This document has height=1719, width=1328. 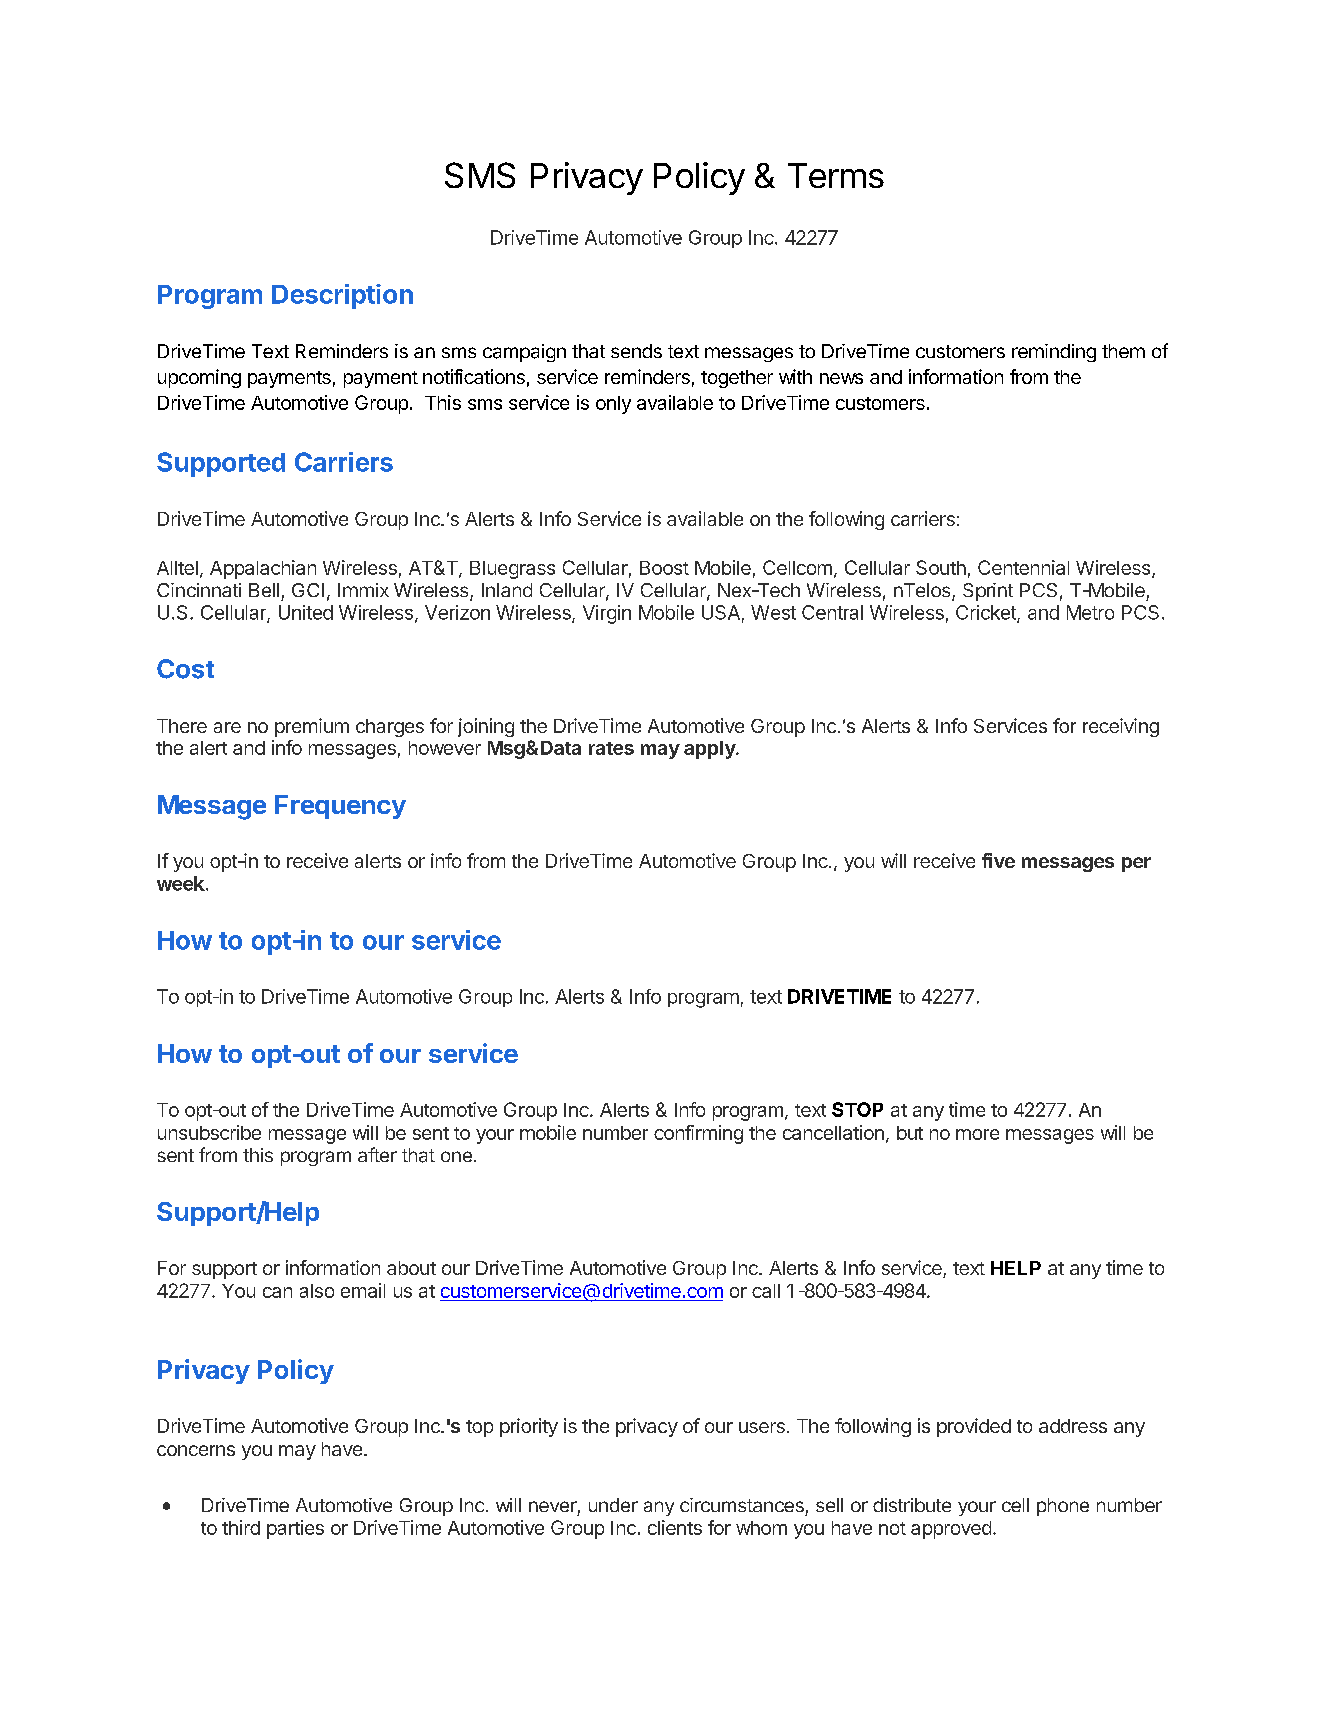 I want to click on Terms, so click(x=836, y=175).
